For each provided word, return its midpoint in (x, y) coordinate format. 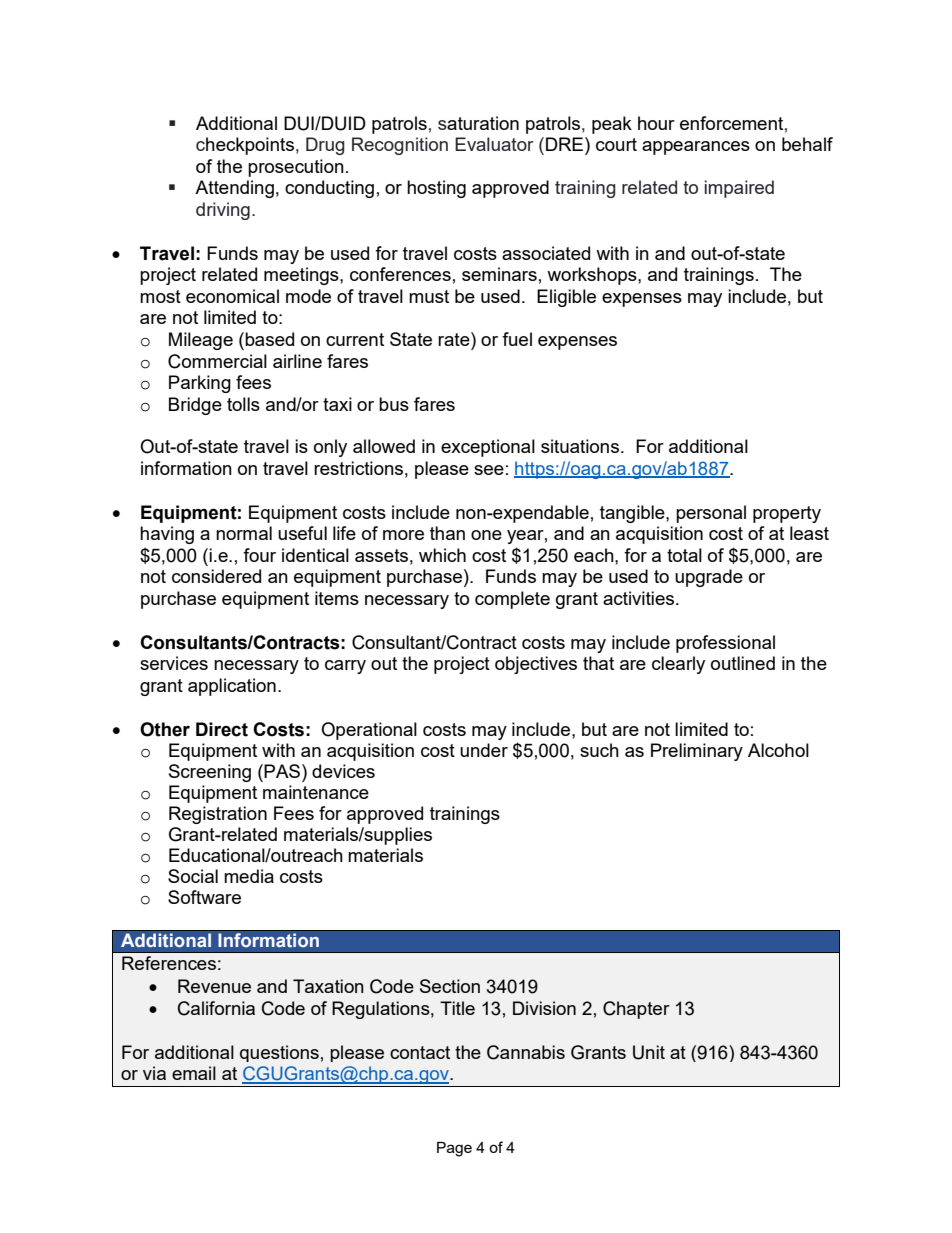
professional (725, 644)
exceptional (488, 448)
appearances (696, 148)
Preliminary (697, 752)
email (194, 1073)
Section (450, 986)
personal (711, 514)
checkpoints (245, 146)
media (249, 876)
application (232, 687)
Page (454, 1149)
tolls (243, 404)
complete (512, 600)
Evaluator (494, 144)
